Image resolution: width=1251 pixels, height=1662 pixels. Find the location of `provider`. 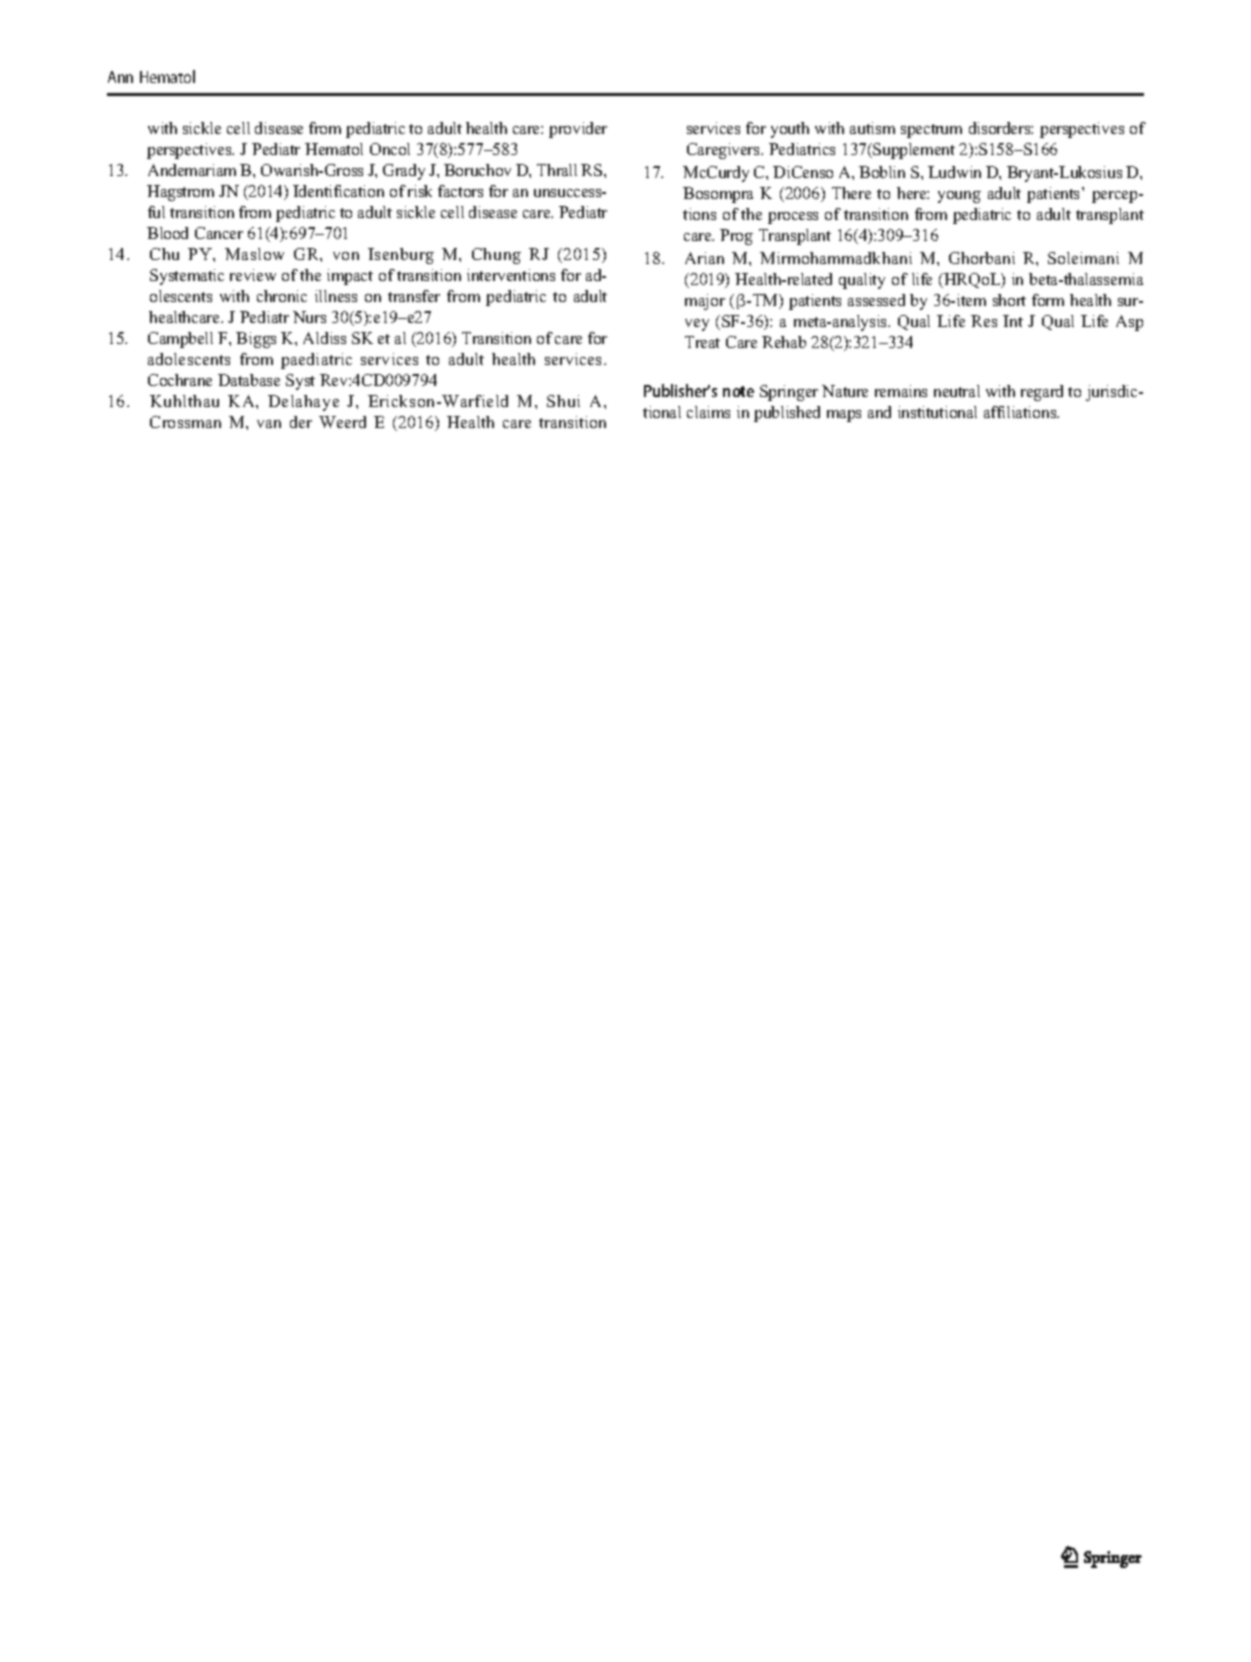

provider is located at coordinates (578, 130).
